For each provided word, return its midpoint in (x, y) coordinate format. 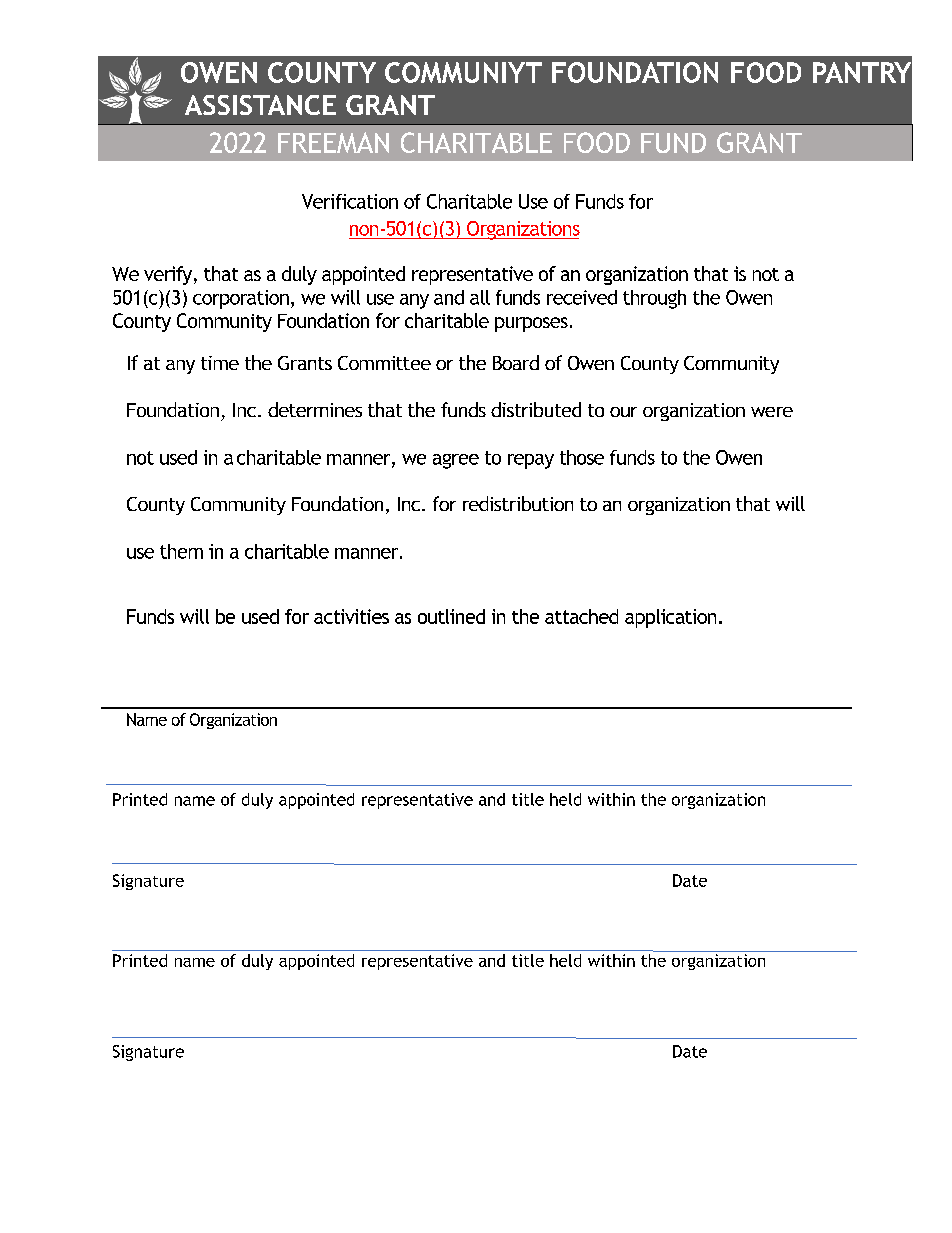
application (670, 618)
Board (516, 362)
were (772, 412)
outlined (451, 616)
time (220, 363)
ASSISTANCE (260, 105)
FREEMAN (333, 142)
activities (351, 616)
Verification (350, 201)
